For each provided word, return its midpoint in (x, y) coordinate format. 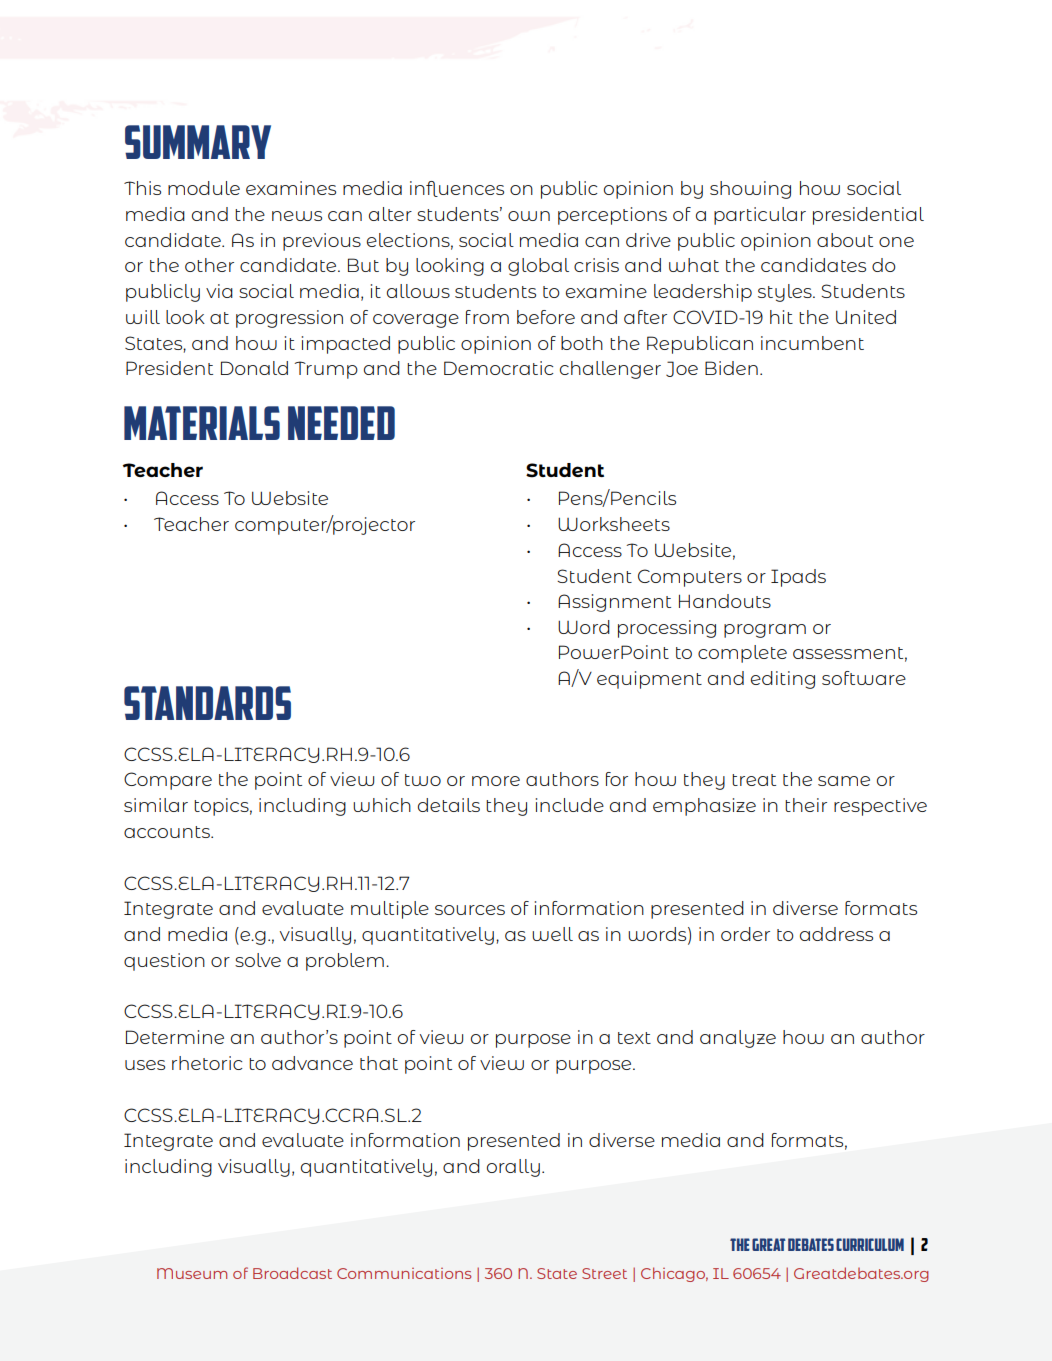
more (496, 781)
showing (750, 190)
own (529, 216)
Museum (192, 1273)
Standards (207, 703)
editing (783, 680)
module (204, 188)
